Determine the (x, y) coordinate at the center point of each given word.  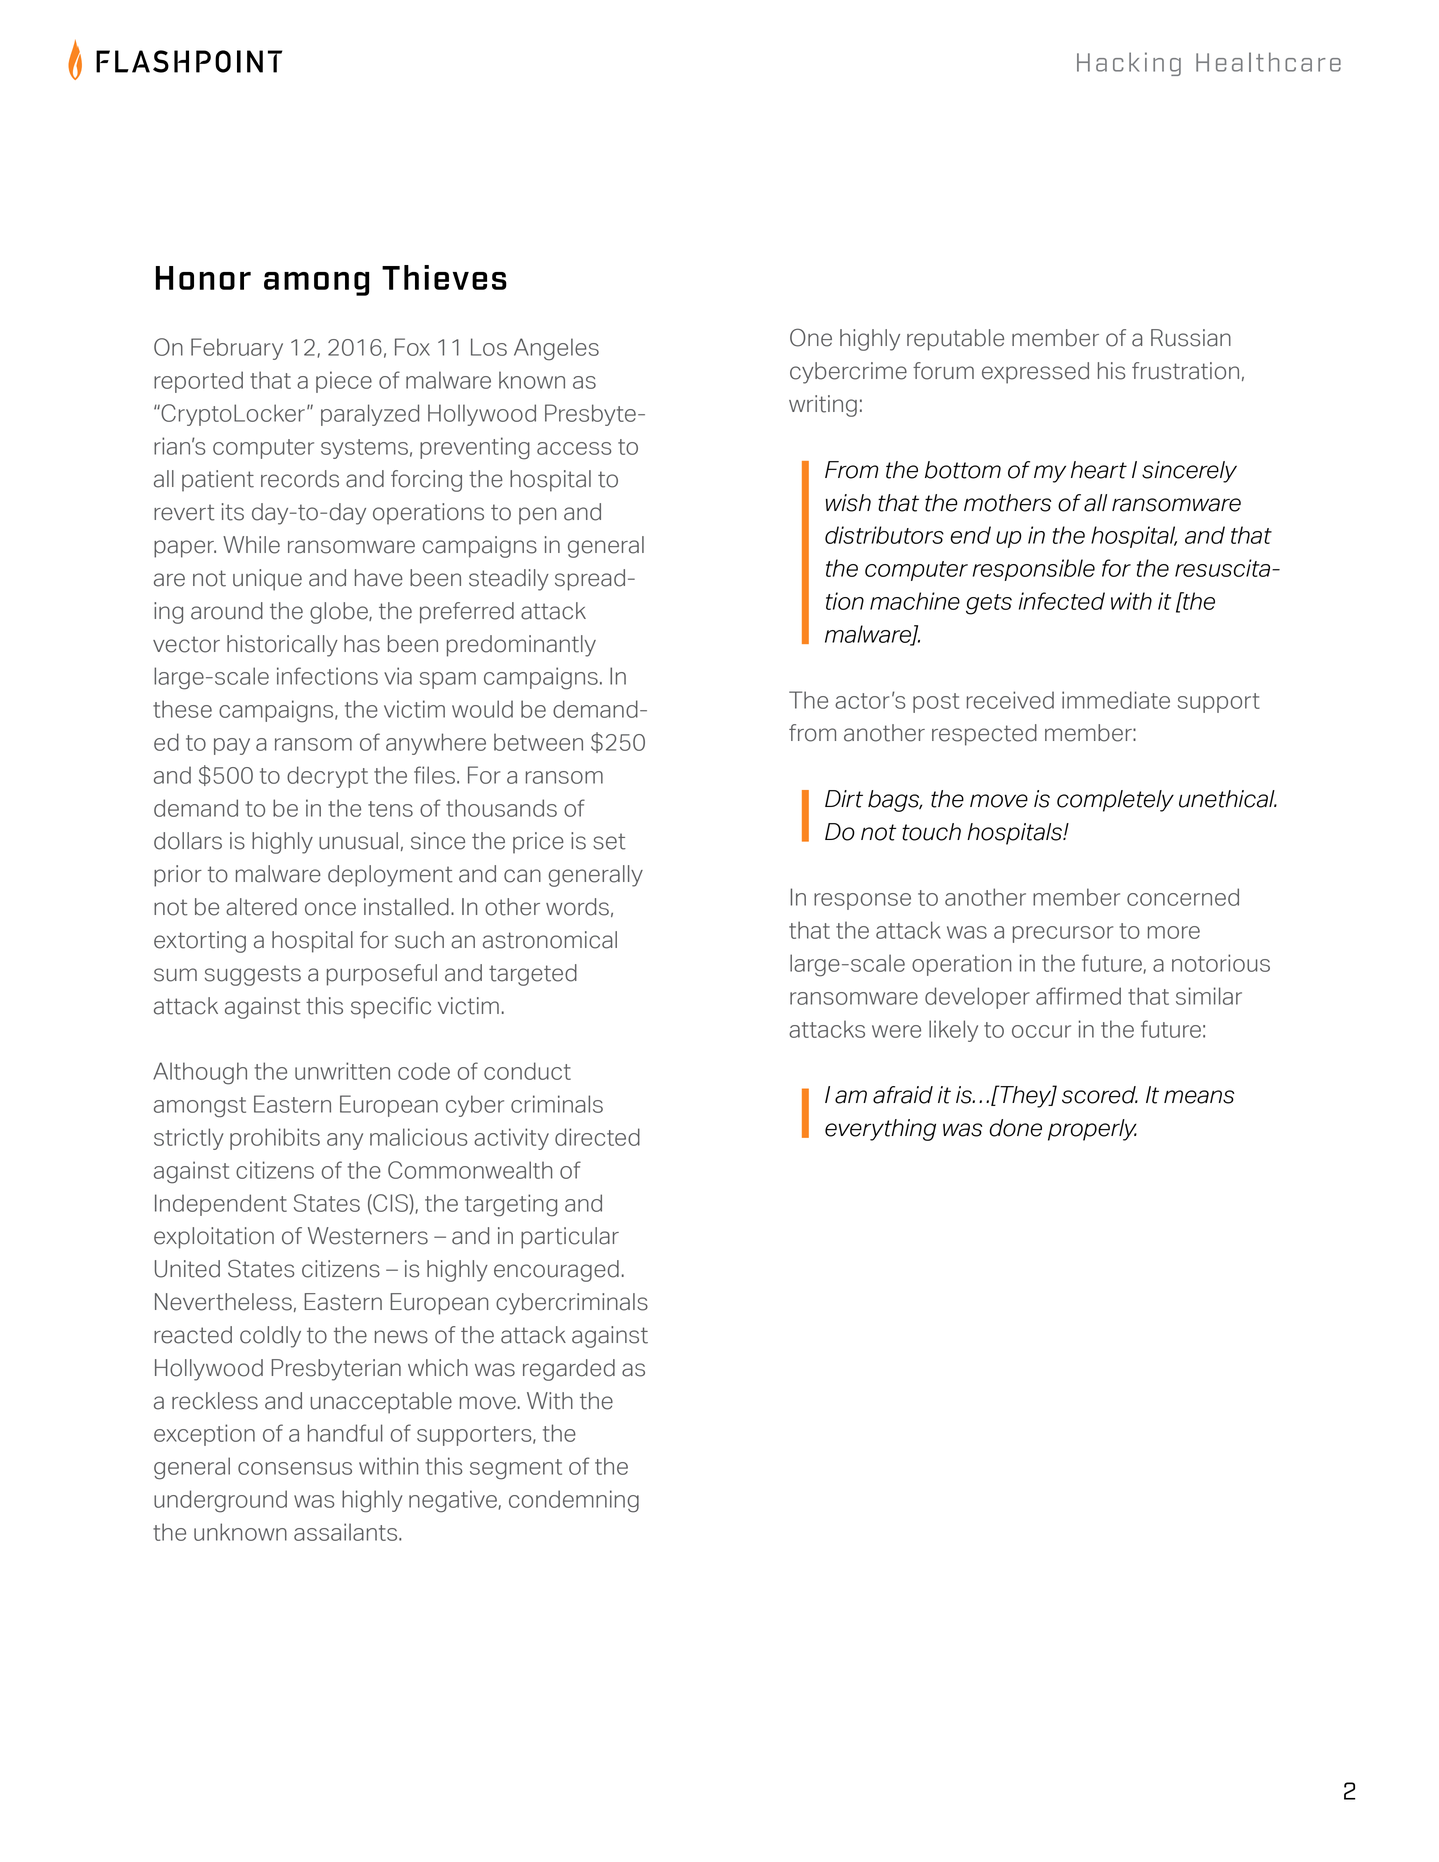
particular (570, 1238)
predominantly (521, 646)
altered (261, 907)
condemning (574, 1501)
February (237, 349)
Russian (1191, 338)
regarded (569, 1370)
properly (1092, 1130)
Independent (221, 1205)
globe (340, 613)
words (577, 907)
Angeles (556, 349)
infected (1062, 601)
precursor (1063, 934)
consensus (295, 1468)
